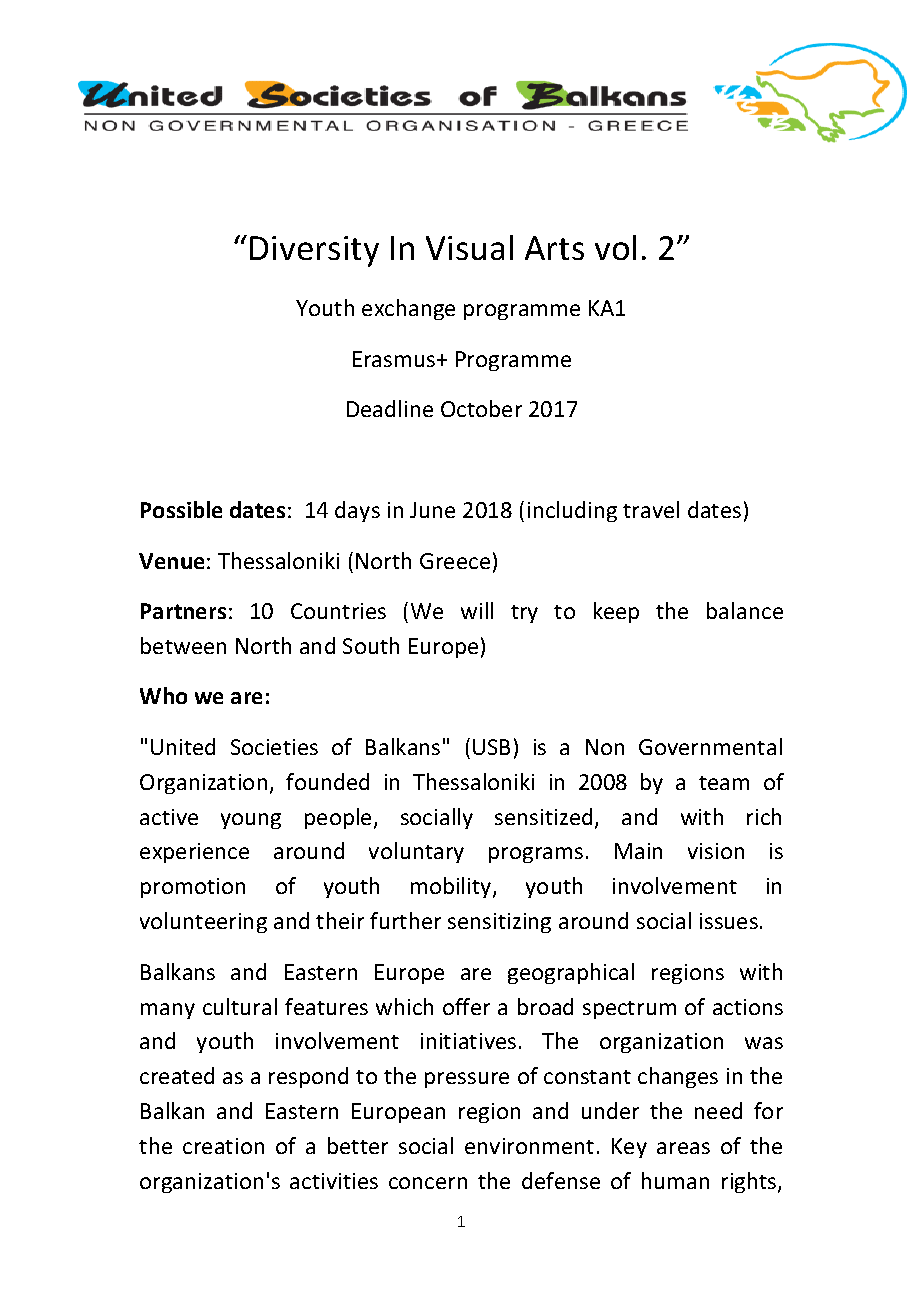 Image resolution: width=924 pixels, height=1308 pixels. Describe the element at coordinates (554, 248) in the image. I see `Arts` at that location.
